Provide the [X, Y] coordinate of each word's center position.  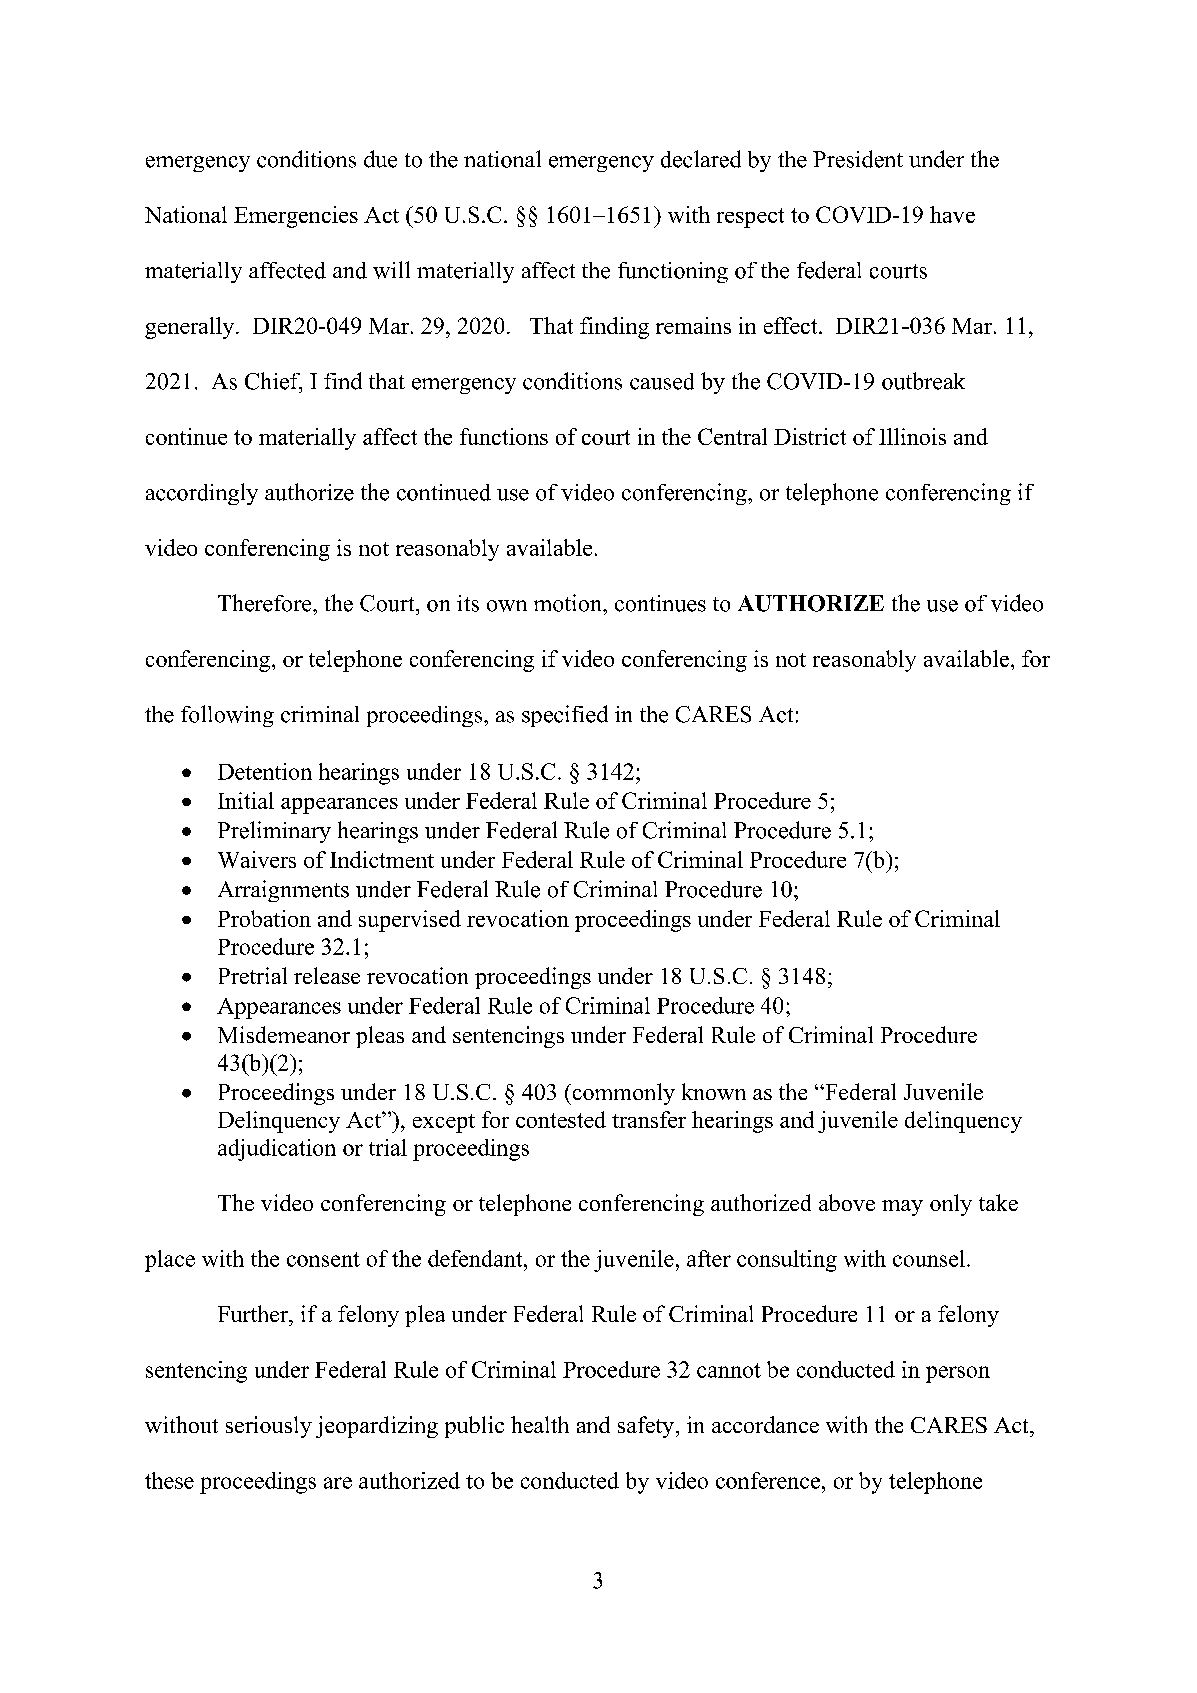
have [952, 214]
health [540, 1424]
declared [701, 159]
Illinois [912, 436]
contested [561, 1119]
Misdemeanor [284, 1034]
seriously [269, 1427]
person [958, 1374]
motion [569, 603]
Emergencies [296, 217]
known [714, 1091]
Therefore [266, 603]
